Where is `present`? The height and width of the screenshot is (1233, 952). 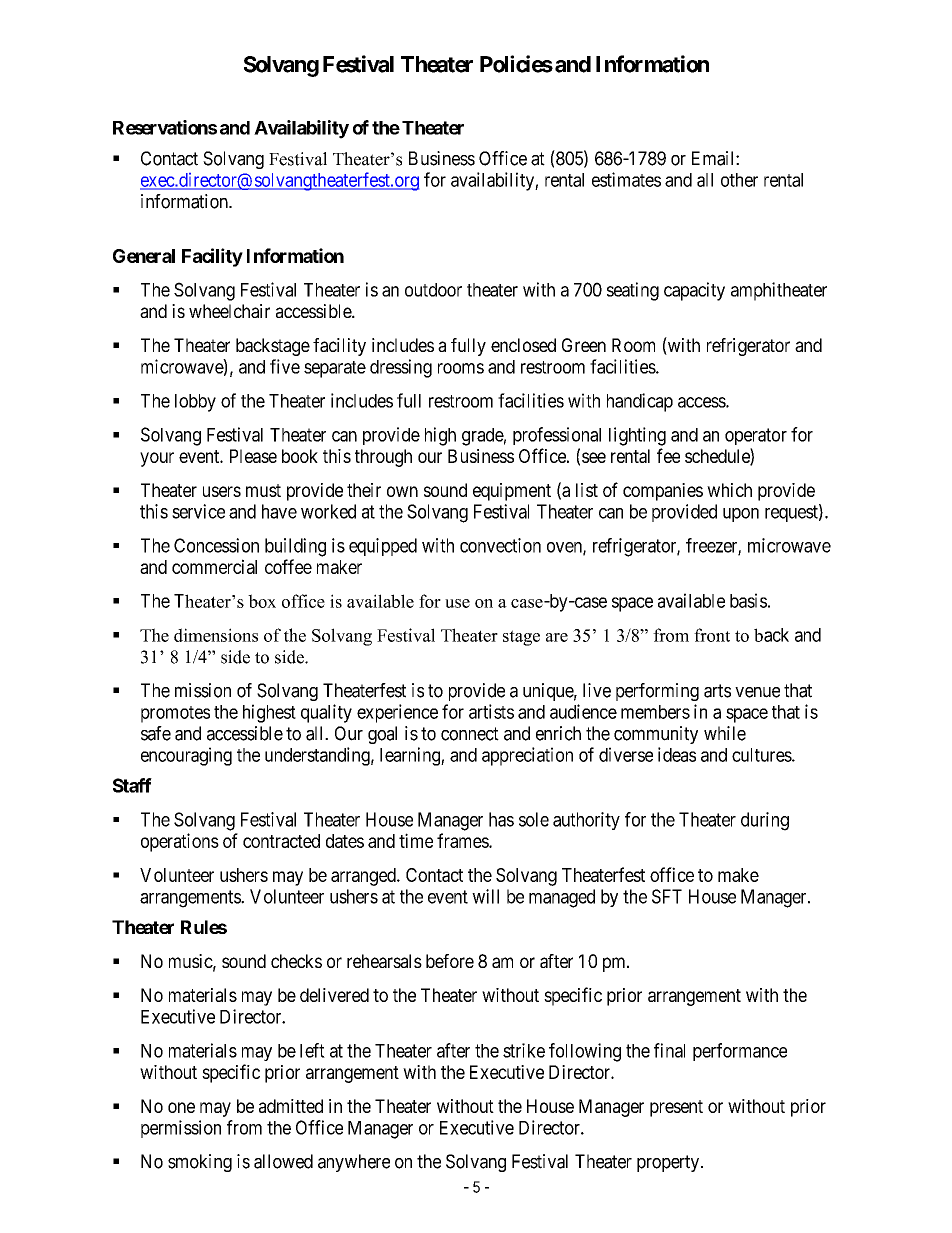 present is located at coordinates (676, 1108).
